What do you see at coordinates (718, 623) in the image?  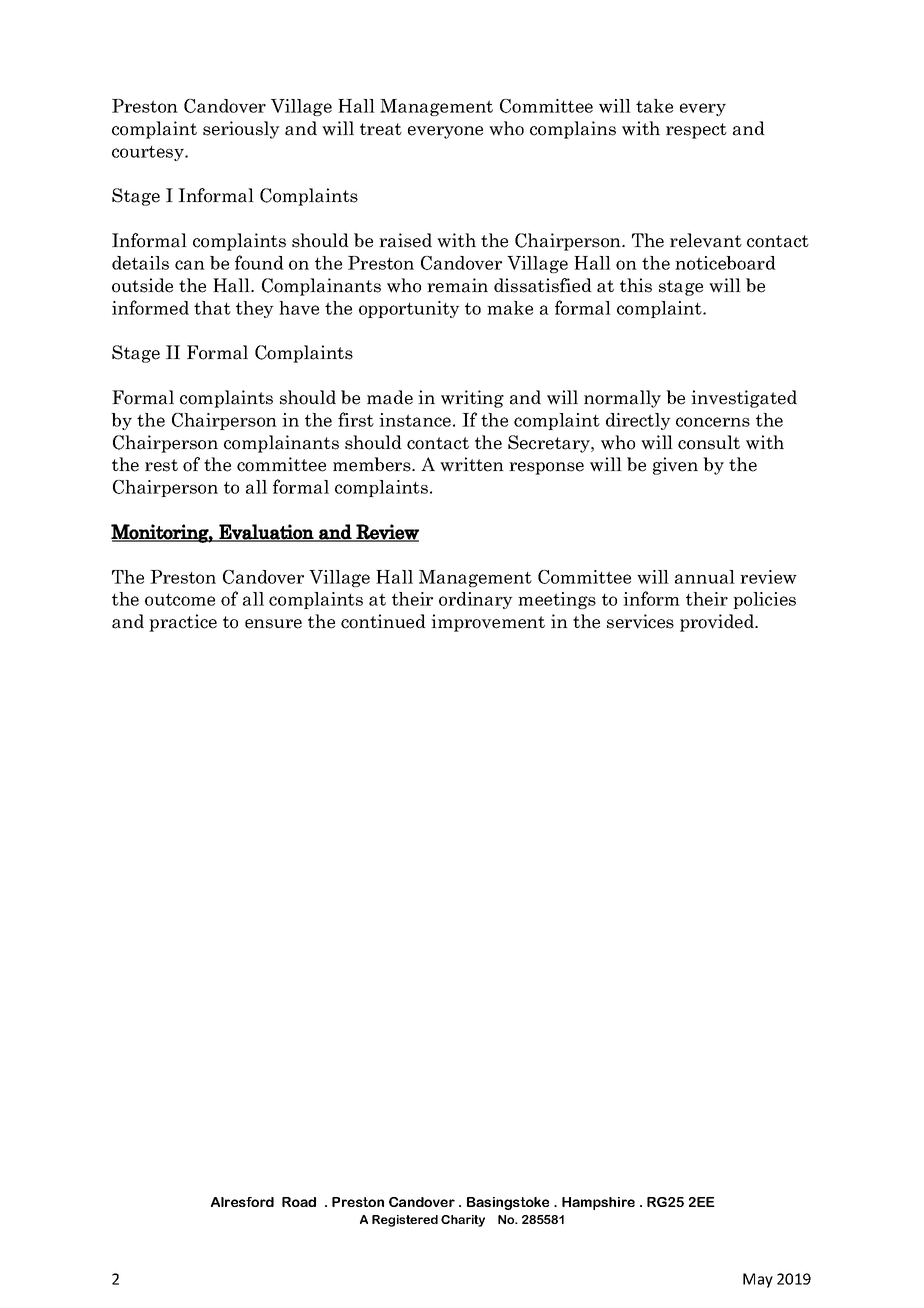 I see `provided` at bounding box center [718, 623].
